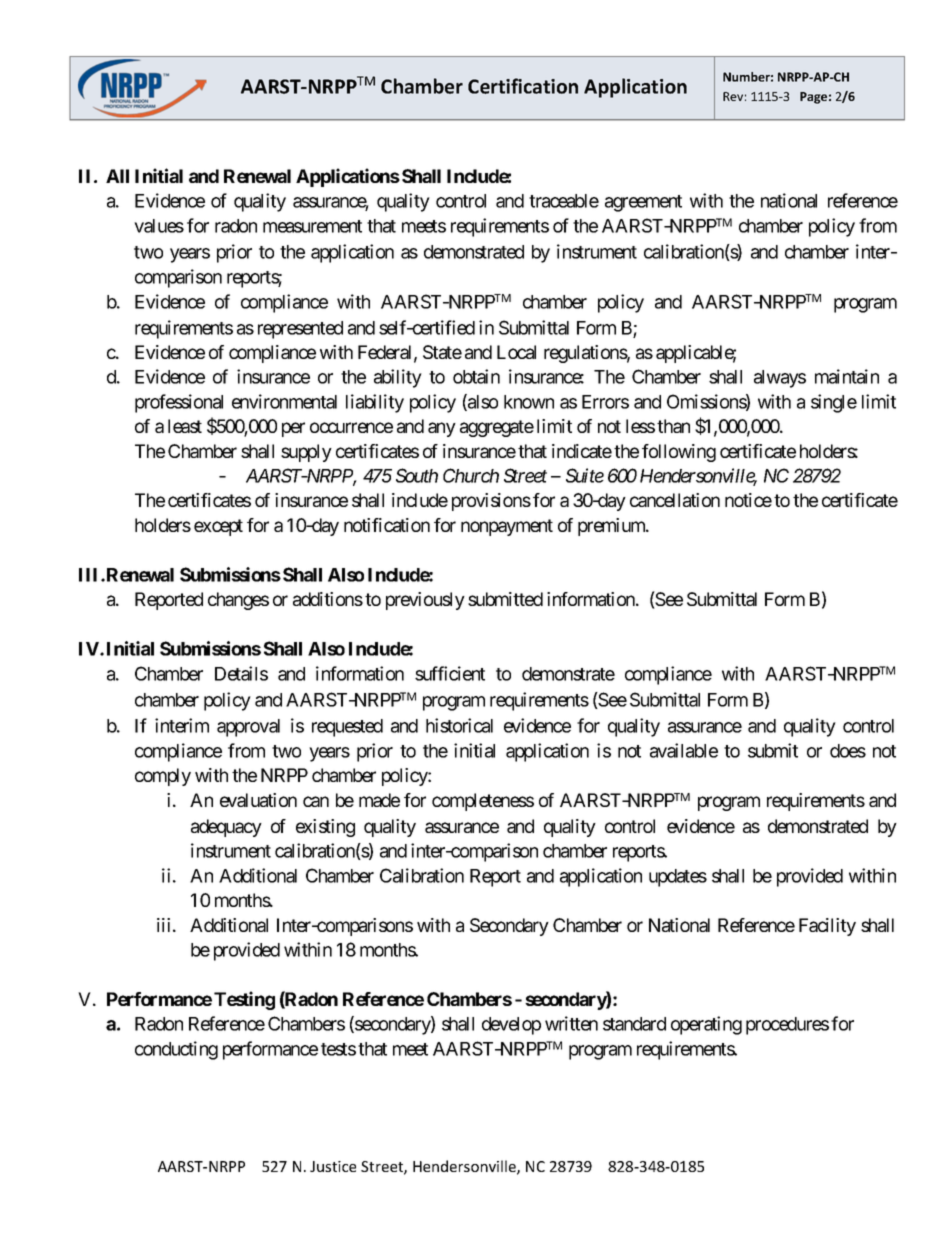 Image resolution: width=952 pixels, height=1233 pixels. I want to click on historical, so click(459, 725).
